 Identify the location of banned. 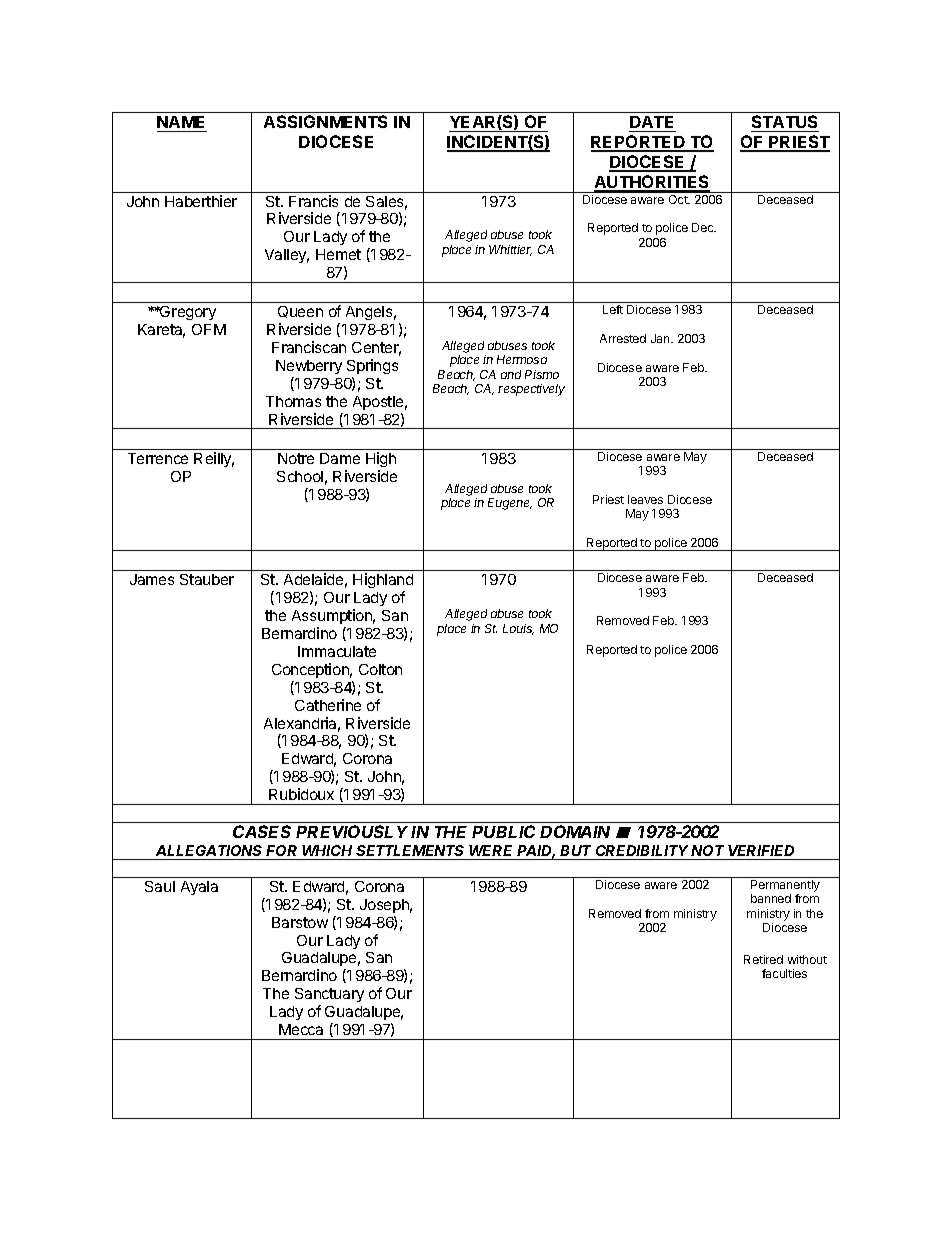
(771, 898).
